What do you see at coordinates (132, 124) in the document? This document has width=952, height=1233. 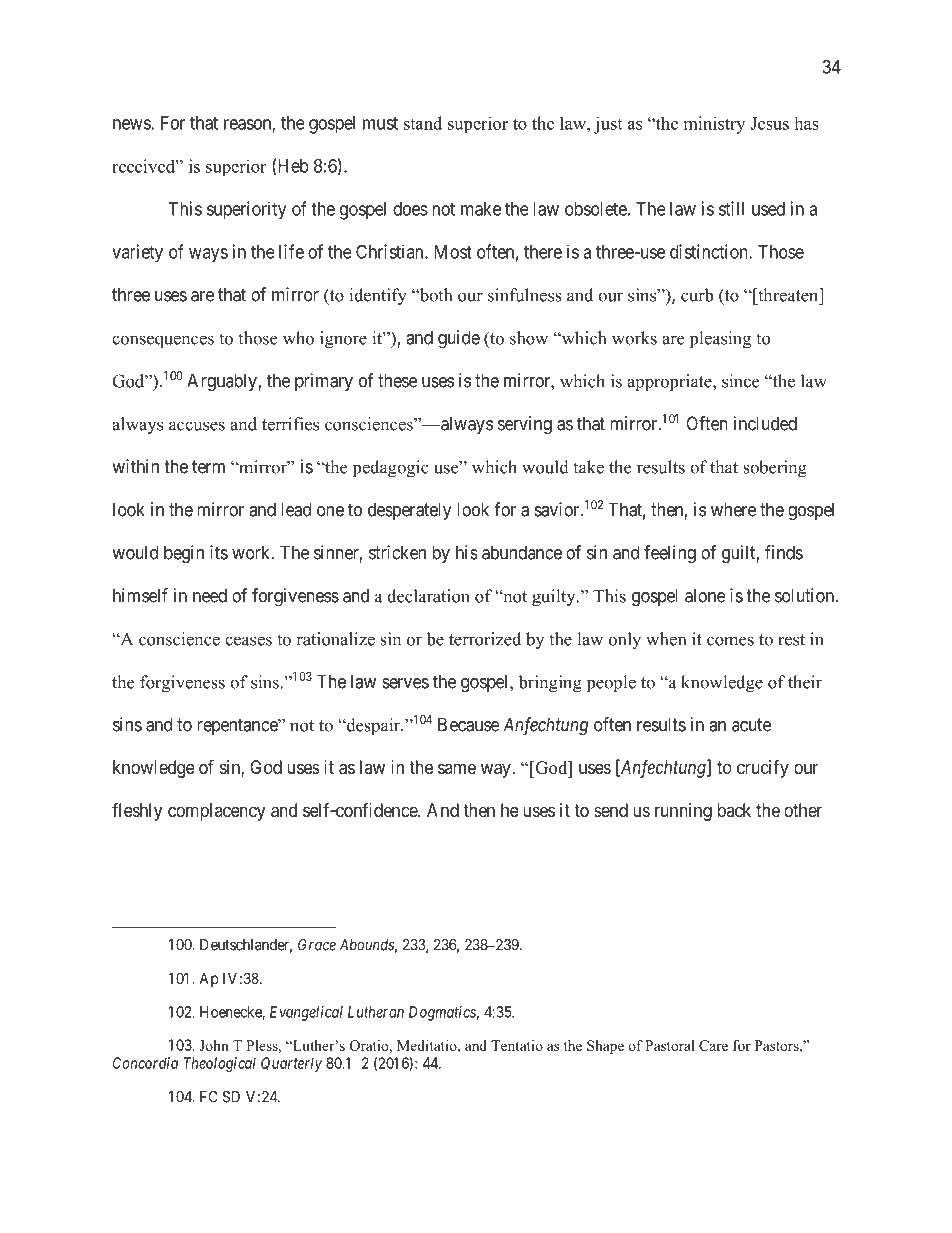 I see `news` at bounding box center [132, 124].
